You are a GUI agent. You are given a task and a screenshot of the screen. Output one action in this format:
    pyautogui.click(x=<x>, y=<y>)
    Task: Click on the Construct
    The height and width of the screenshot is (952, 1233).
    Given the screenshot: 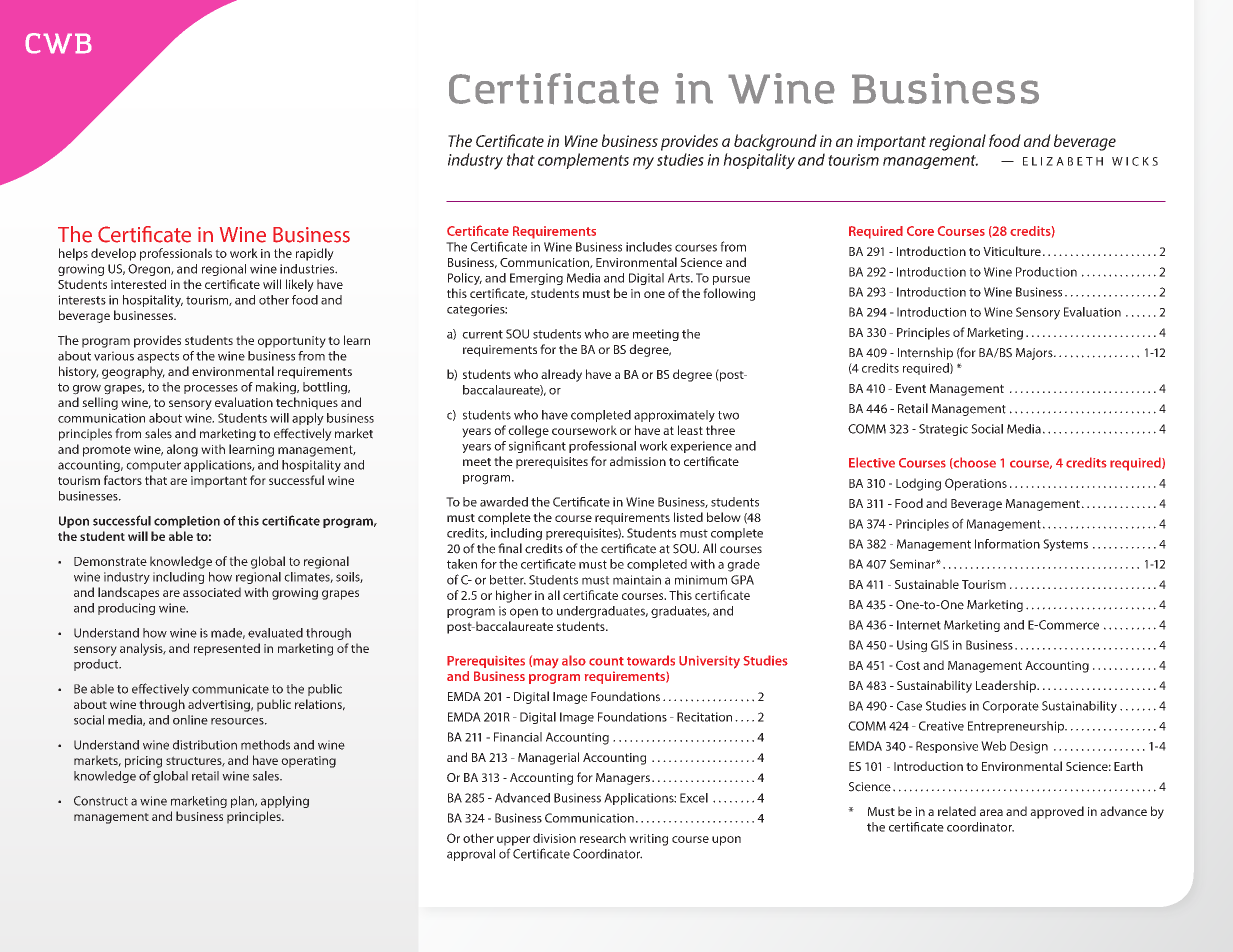 What is the action you would take?
    pyautogui.click(x=101, y=801)
